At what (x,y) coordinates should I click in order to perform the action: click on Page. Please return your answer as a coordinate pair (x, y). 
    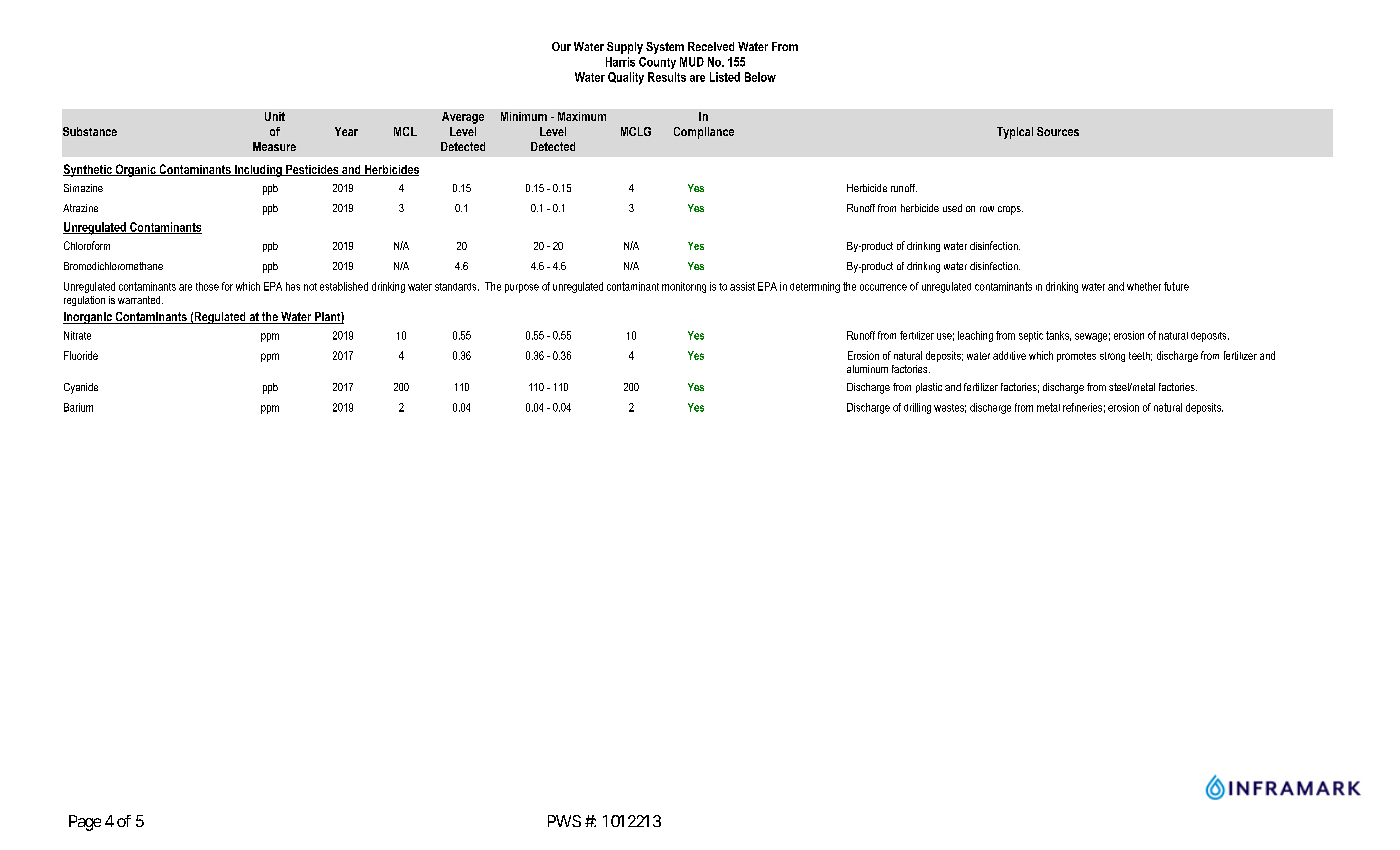
    Looking at the image, I should click on (85, 823).
